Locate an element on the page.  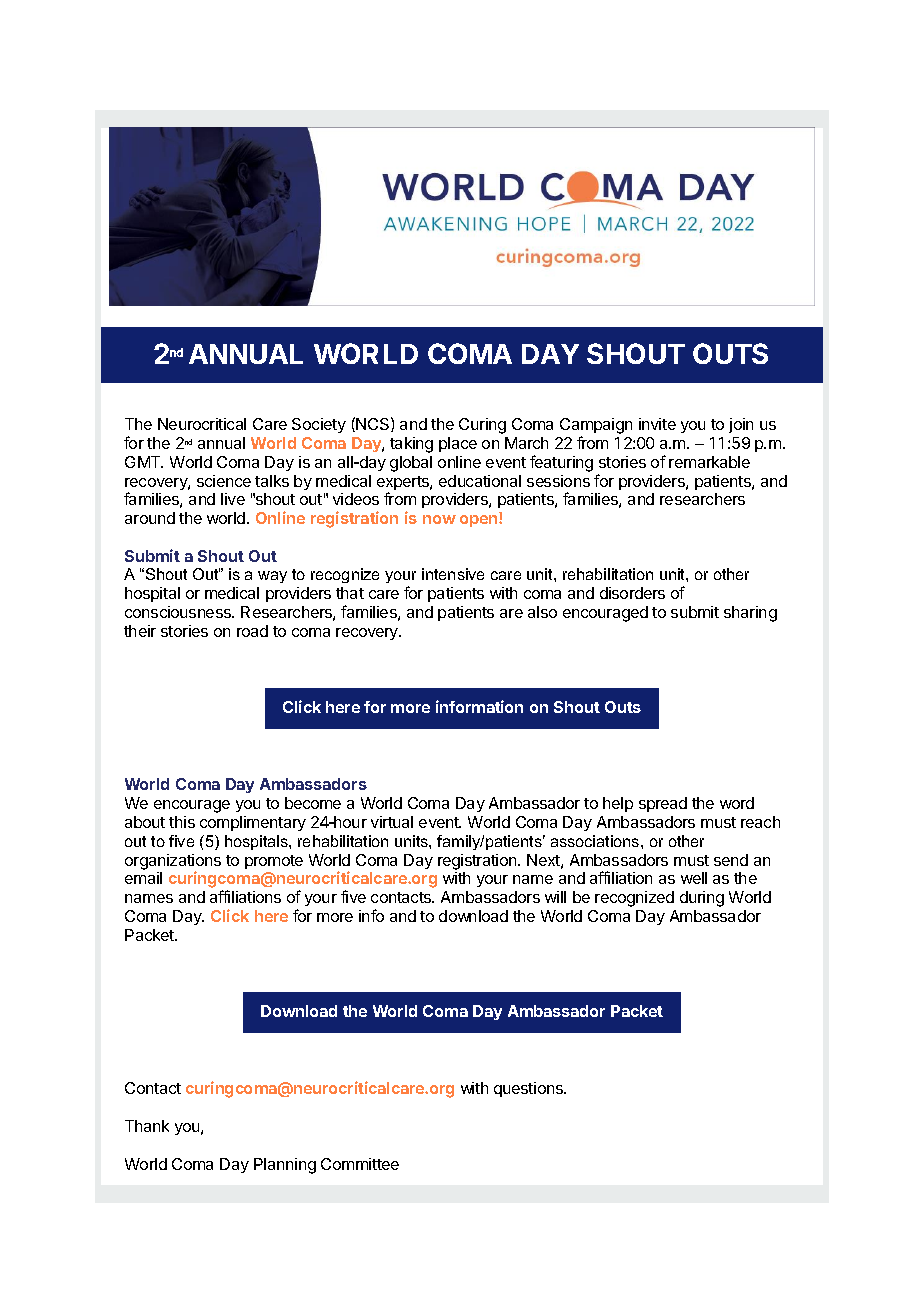
Thank is located at coordinates (147, 1126).
